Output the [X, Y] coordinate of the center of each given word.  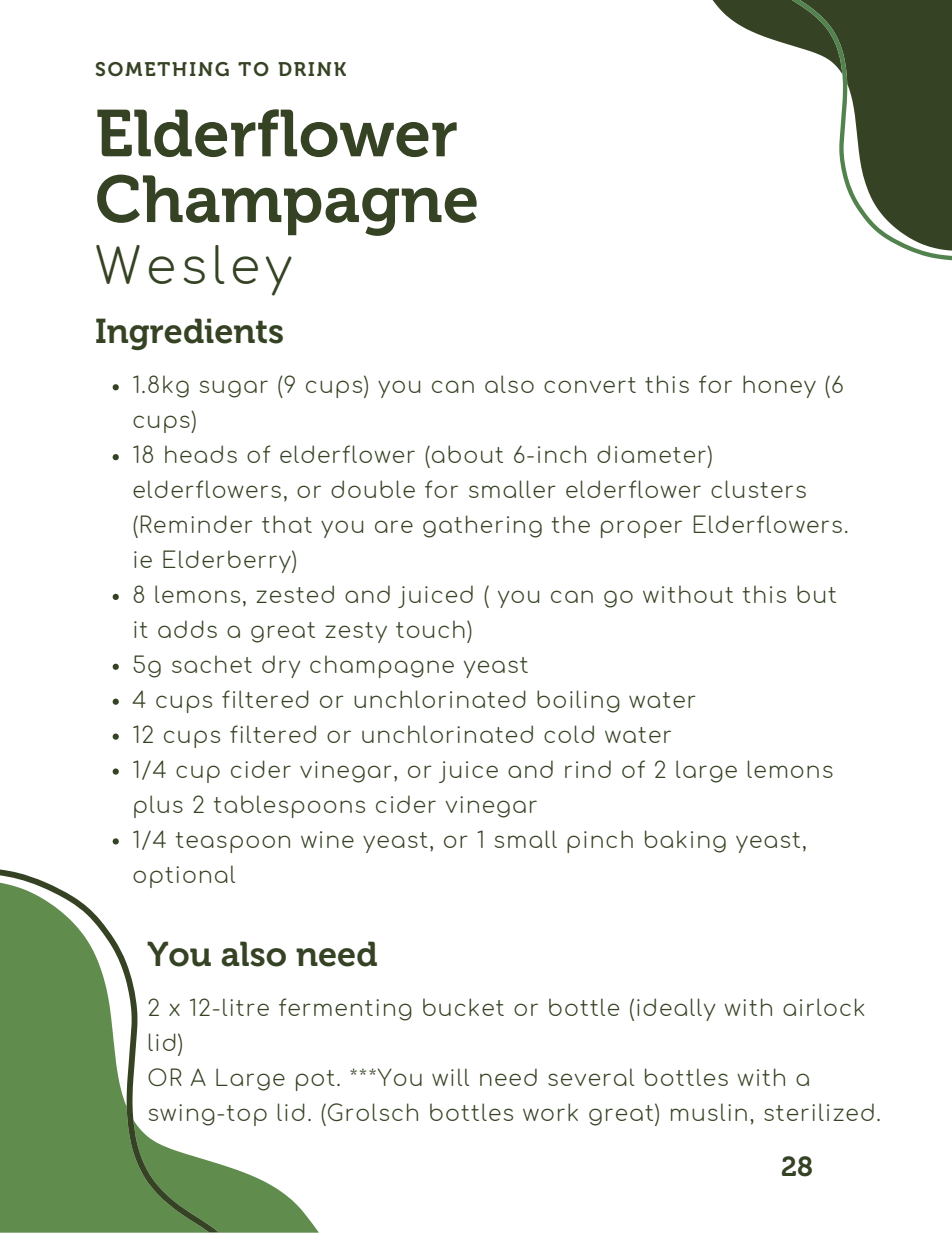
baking [685, 841]
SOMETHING [162, 69]
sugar [234, 389]
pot [315, 1080]
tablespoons [289, 806]
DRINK [312, 69]
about [467, 454]
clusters [758, 489]
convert [590, 385]
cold [569, 734]
